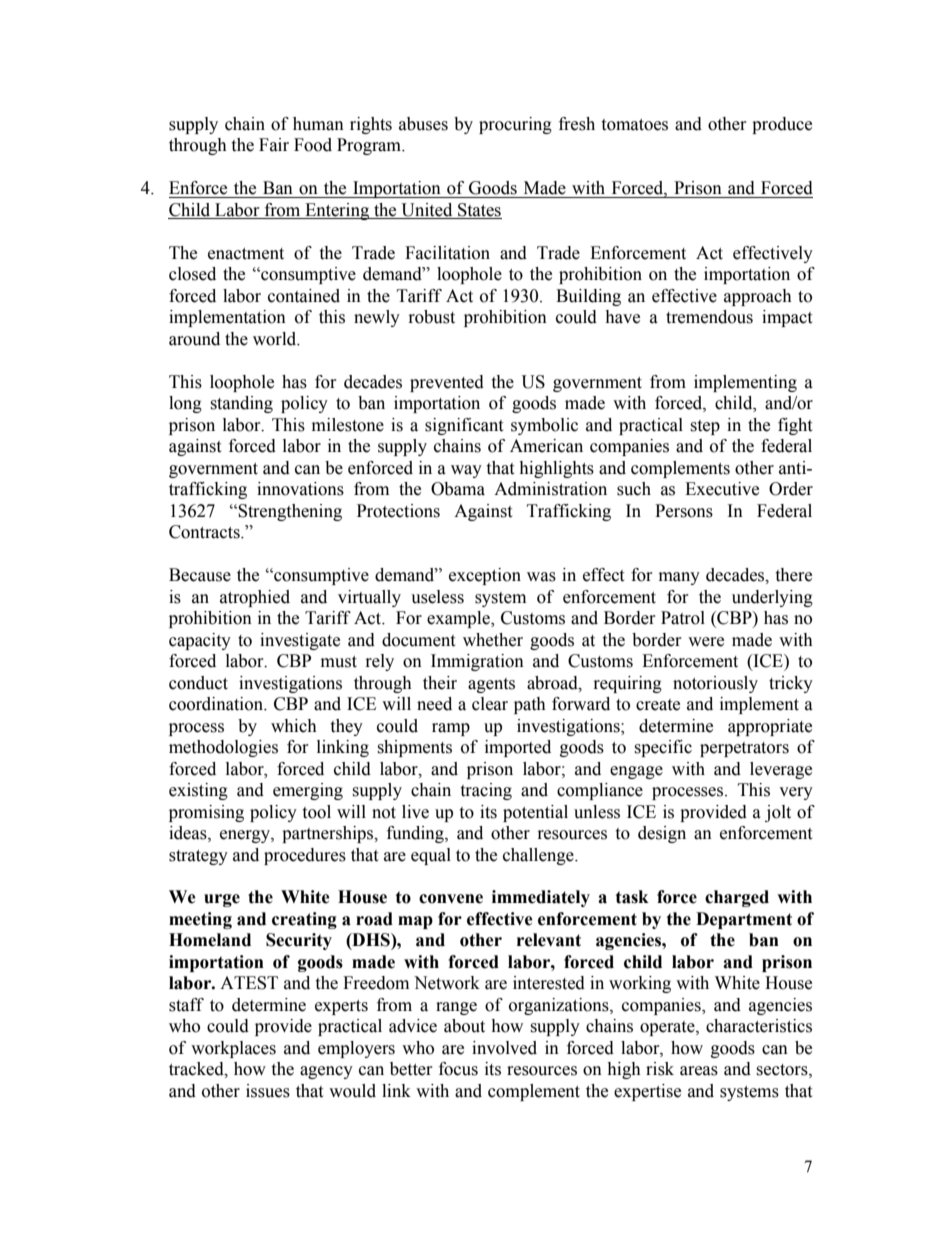 The image size is (952, 1233). What do you see at coordinates (504, 1048) in the screenshot?
I see `involved` at bounding box center [504, 1048].
